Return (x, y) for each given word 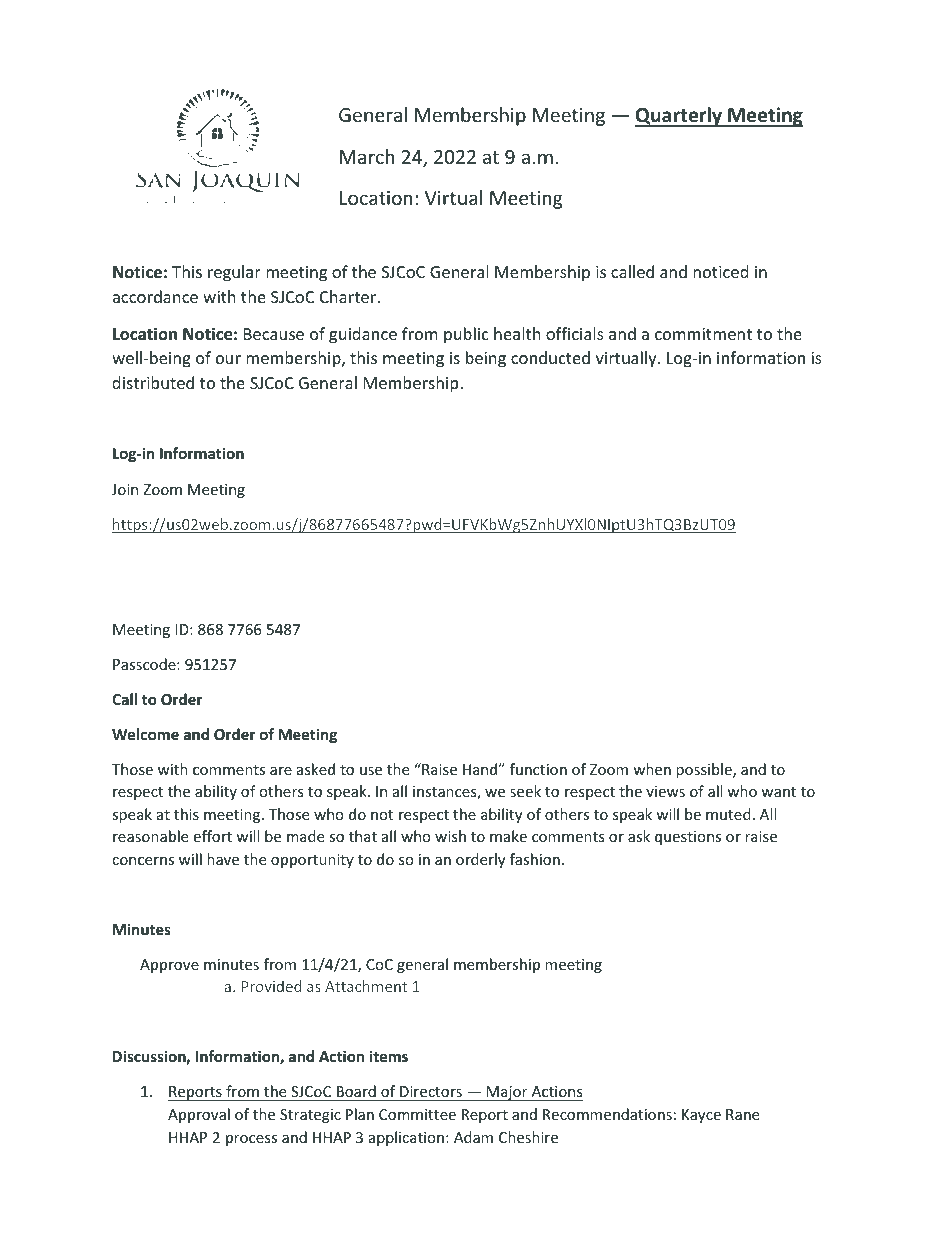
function (538, 769)
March (367, 156)
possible (705, 770)
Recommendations (607, 1114)
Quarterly (680, 117)
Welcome (145, 734)
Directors (431, 1093)
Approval (199, 1115)
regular (234, 273)
